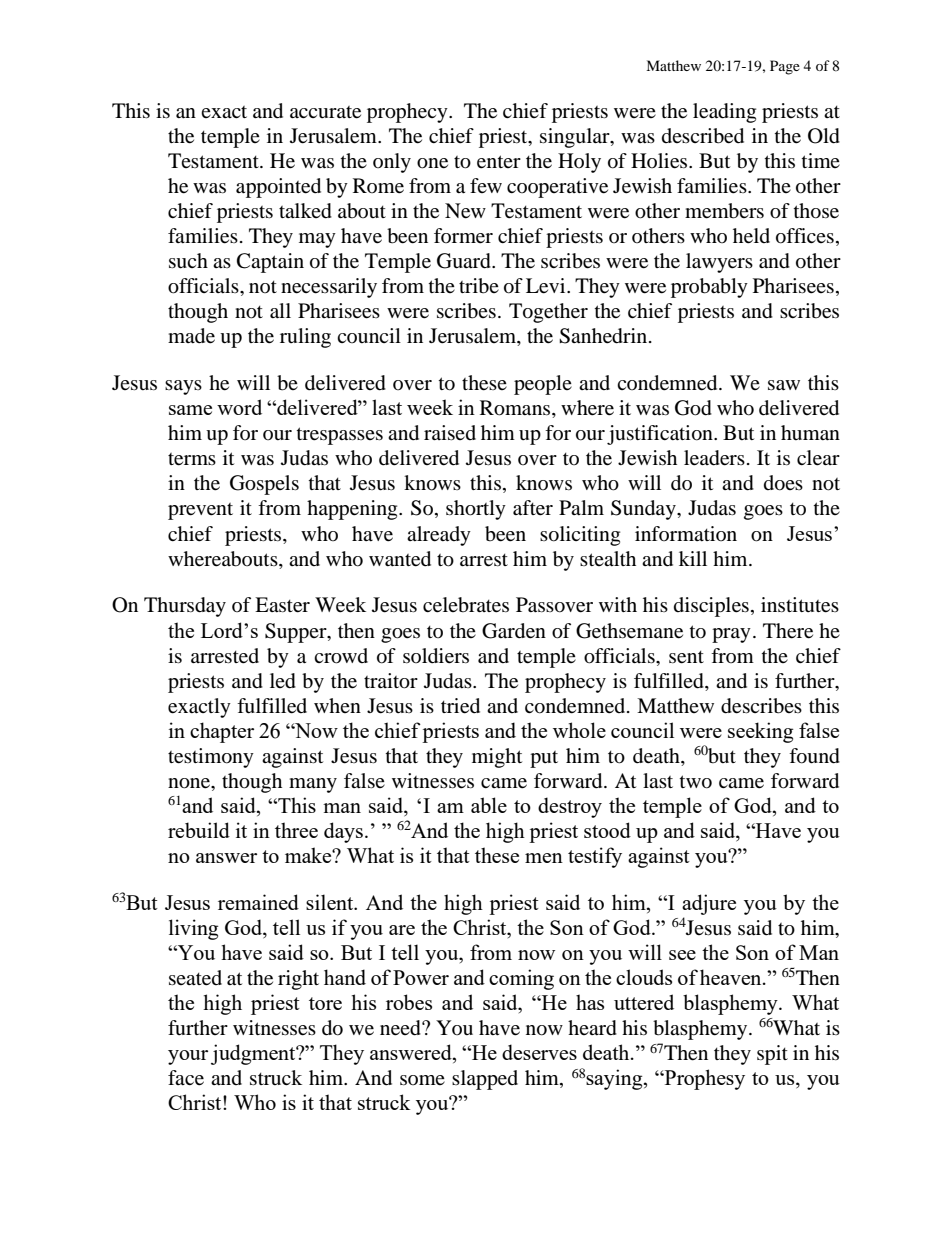 Image resolution: width=952 pixels, height=1233 pixels. What do you see at coordinates (724, 113) in the image?
I see `leading` at bounding box center [724, 113].
